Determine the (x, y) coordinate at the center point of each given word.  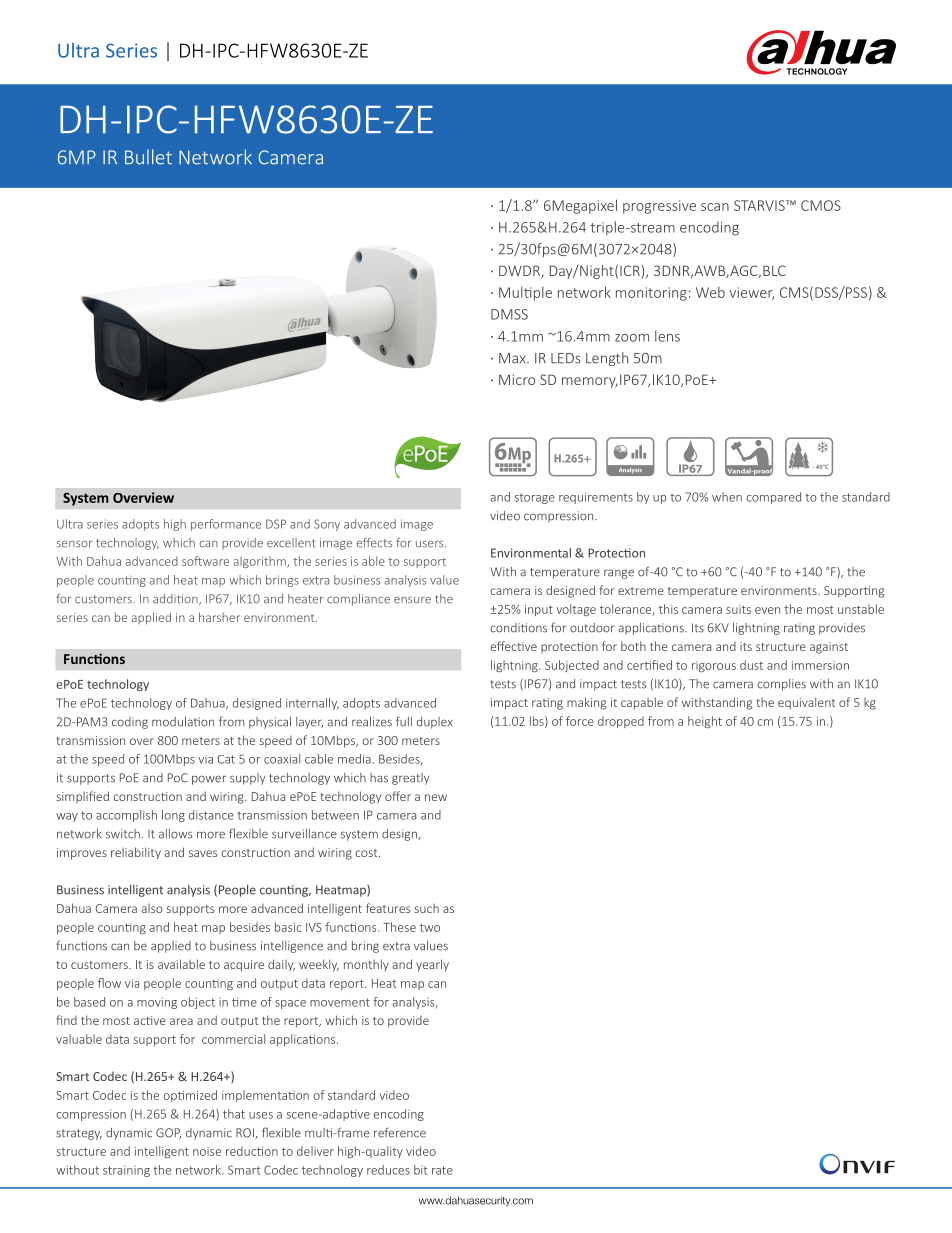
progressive (659, 207)
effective (514, 646)
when (727, 497)
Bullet (148, 157)
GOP (168, 1133)
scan (715, 207)
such (426, 908)
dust (751, 665)
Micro (517, 379)
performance (226, 525)
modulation (183, 722)
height (705, 722)
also (152, 908)
